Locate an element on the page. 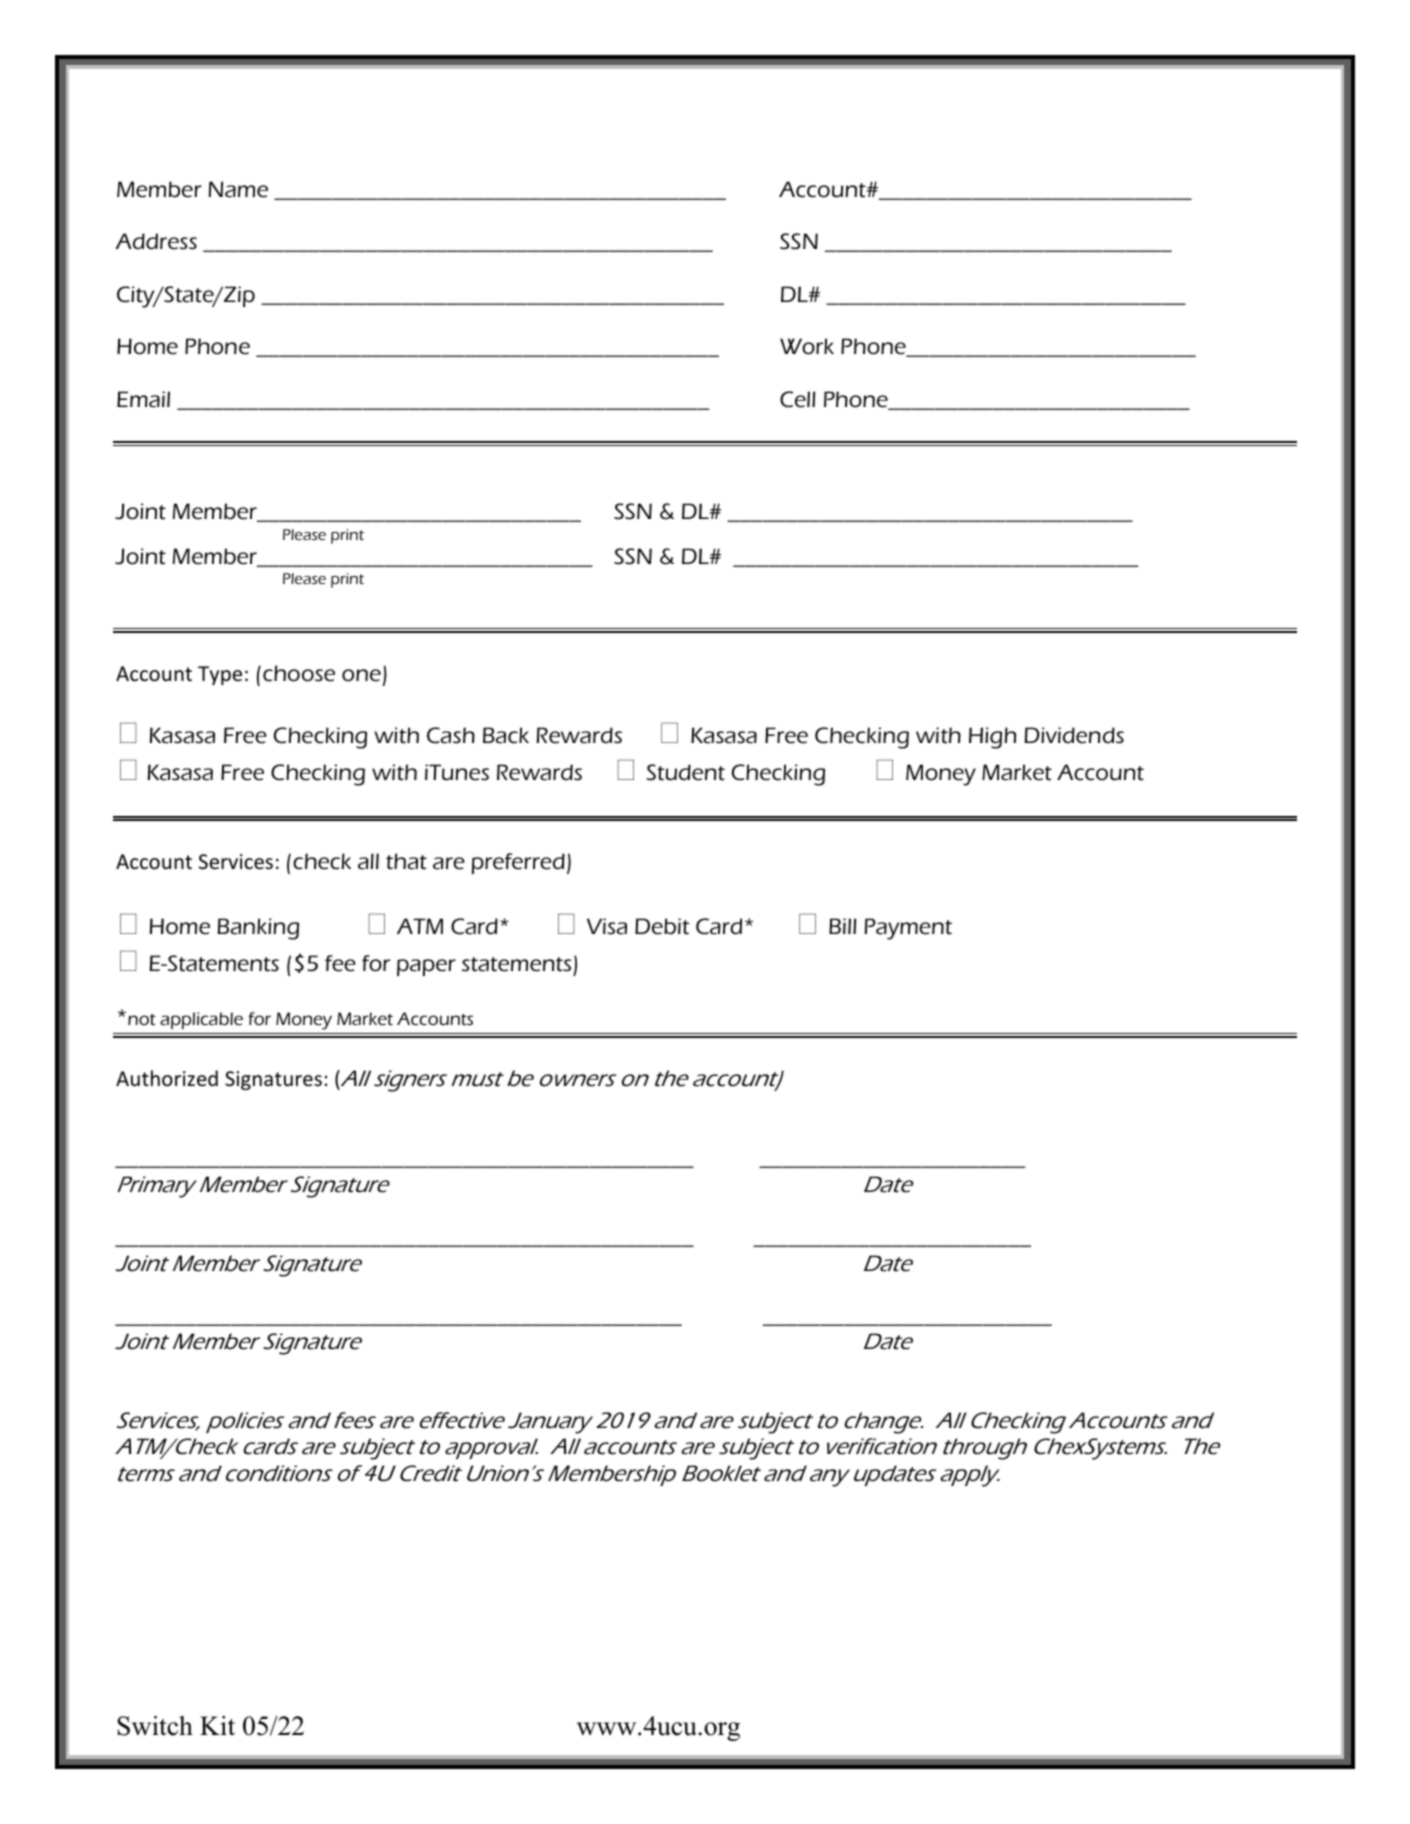 This document has height=1824, width=1410. Payment is located at coordinates (908, 929).
